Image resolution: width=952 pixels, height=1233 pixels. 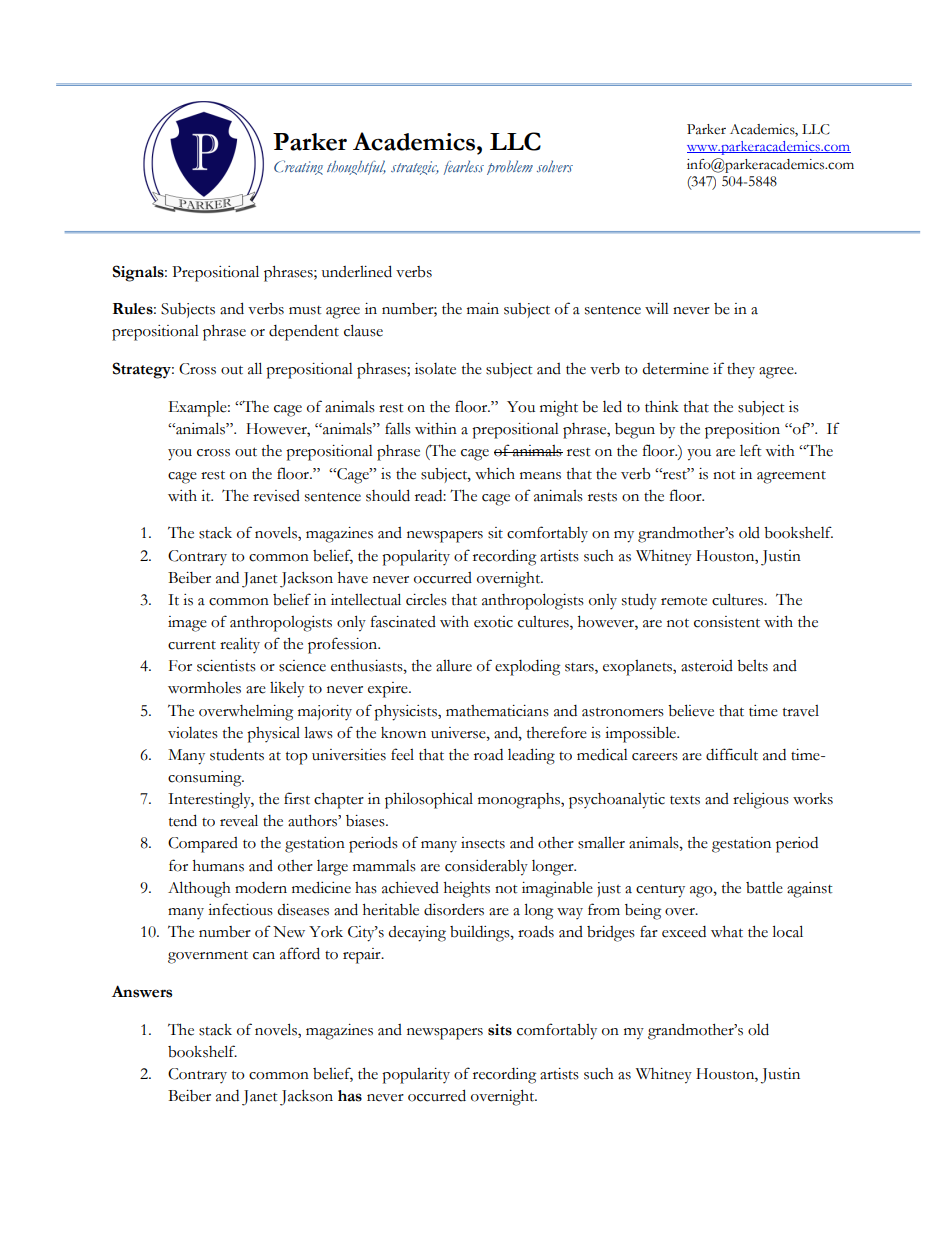 What do you see at coordinates (226, 666) in the page?
I see `scientists` at bounding box center [226, 666].
